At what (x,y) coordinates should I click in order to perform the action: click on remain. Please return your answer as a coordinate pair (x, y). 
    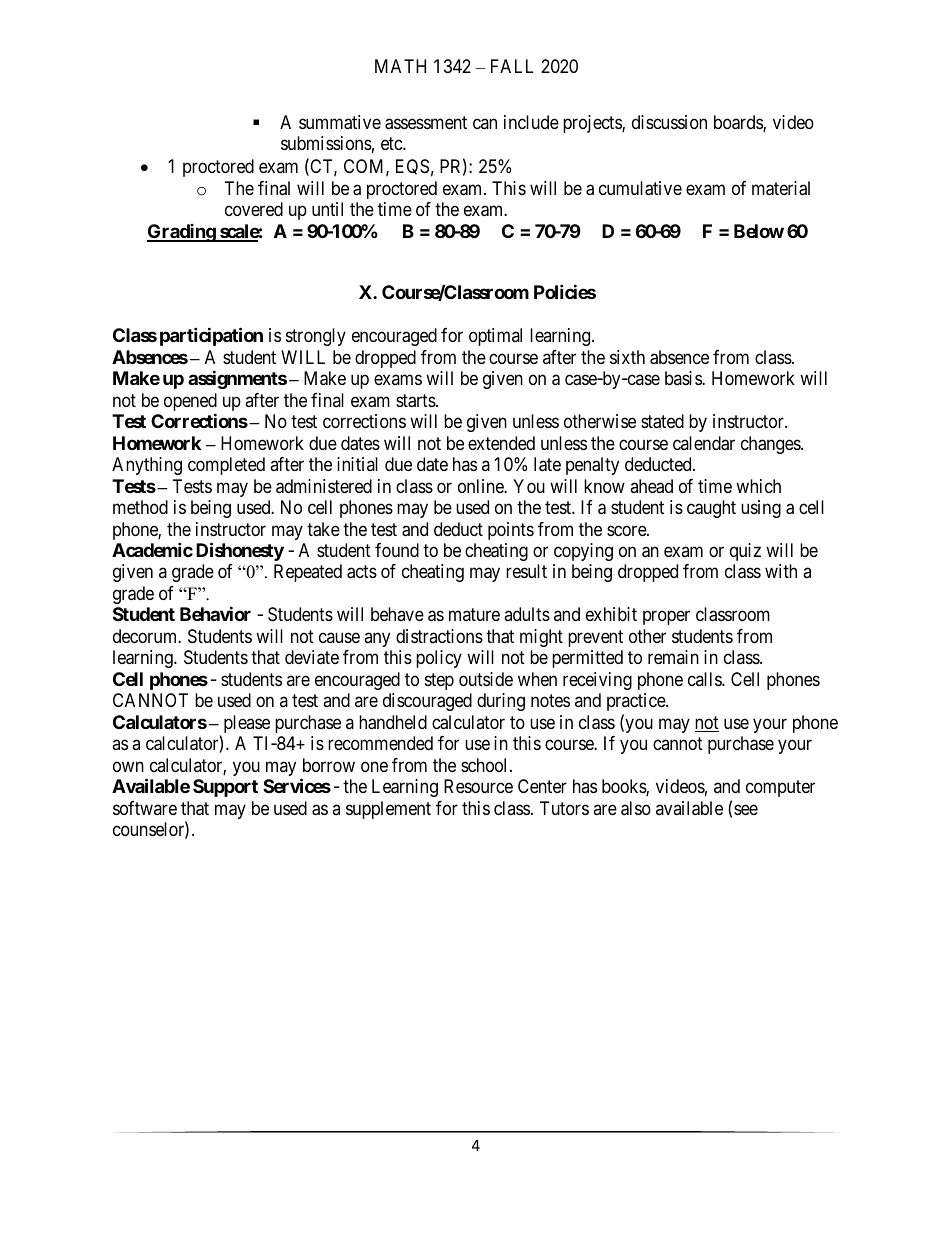
    Looking at the image, I should click on (673, 657).
